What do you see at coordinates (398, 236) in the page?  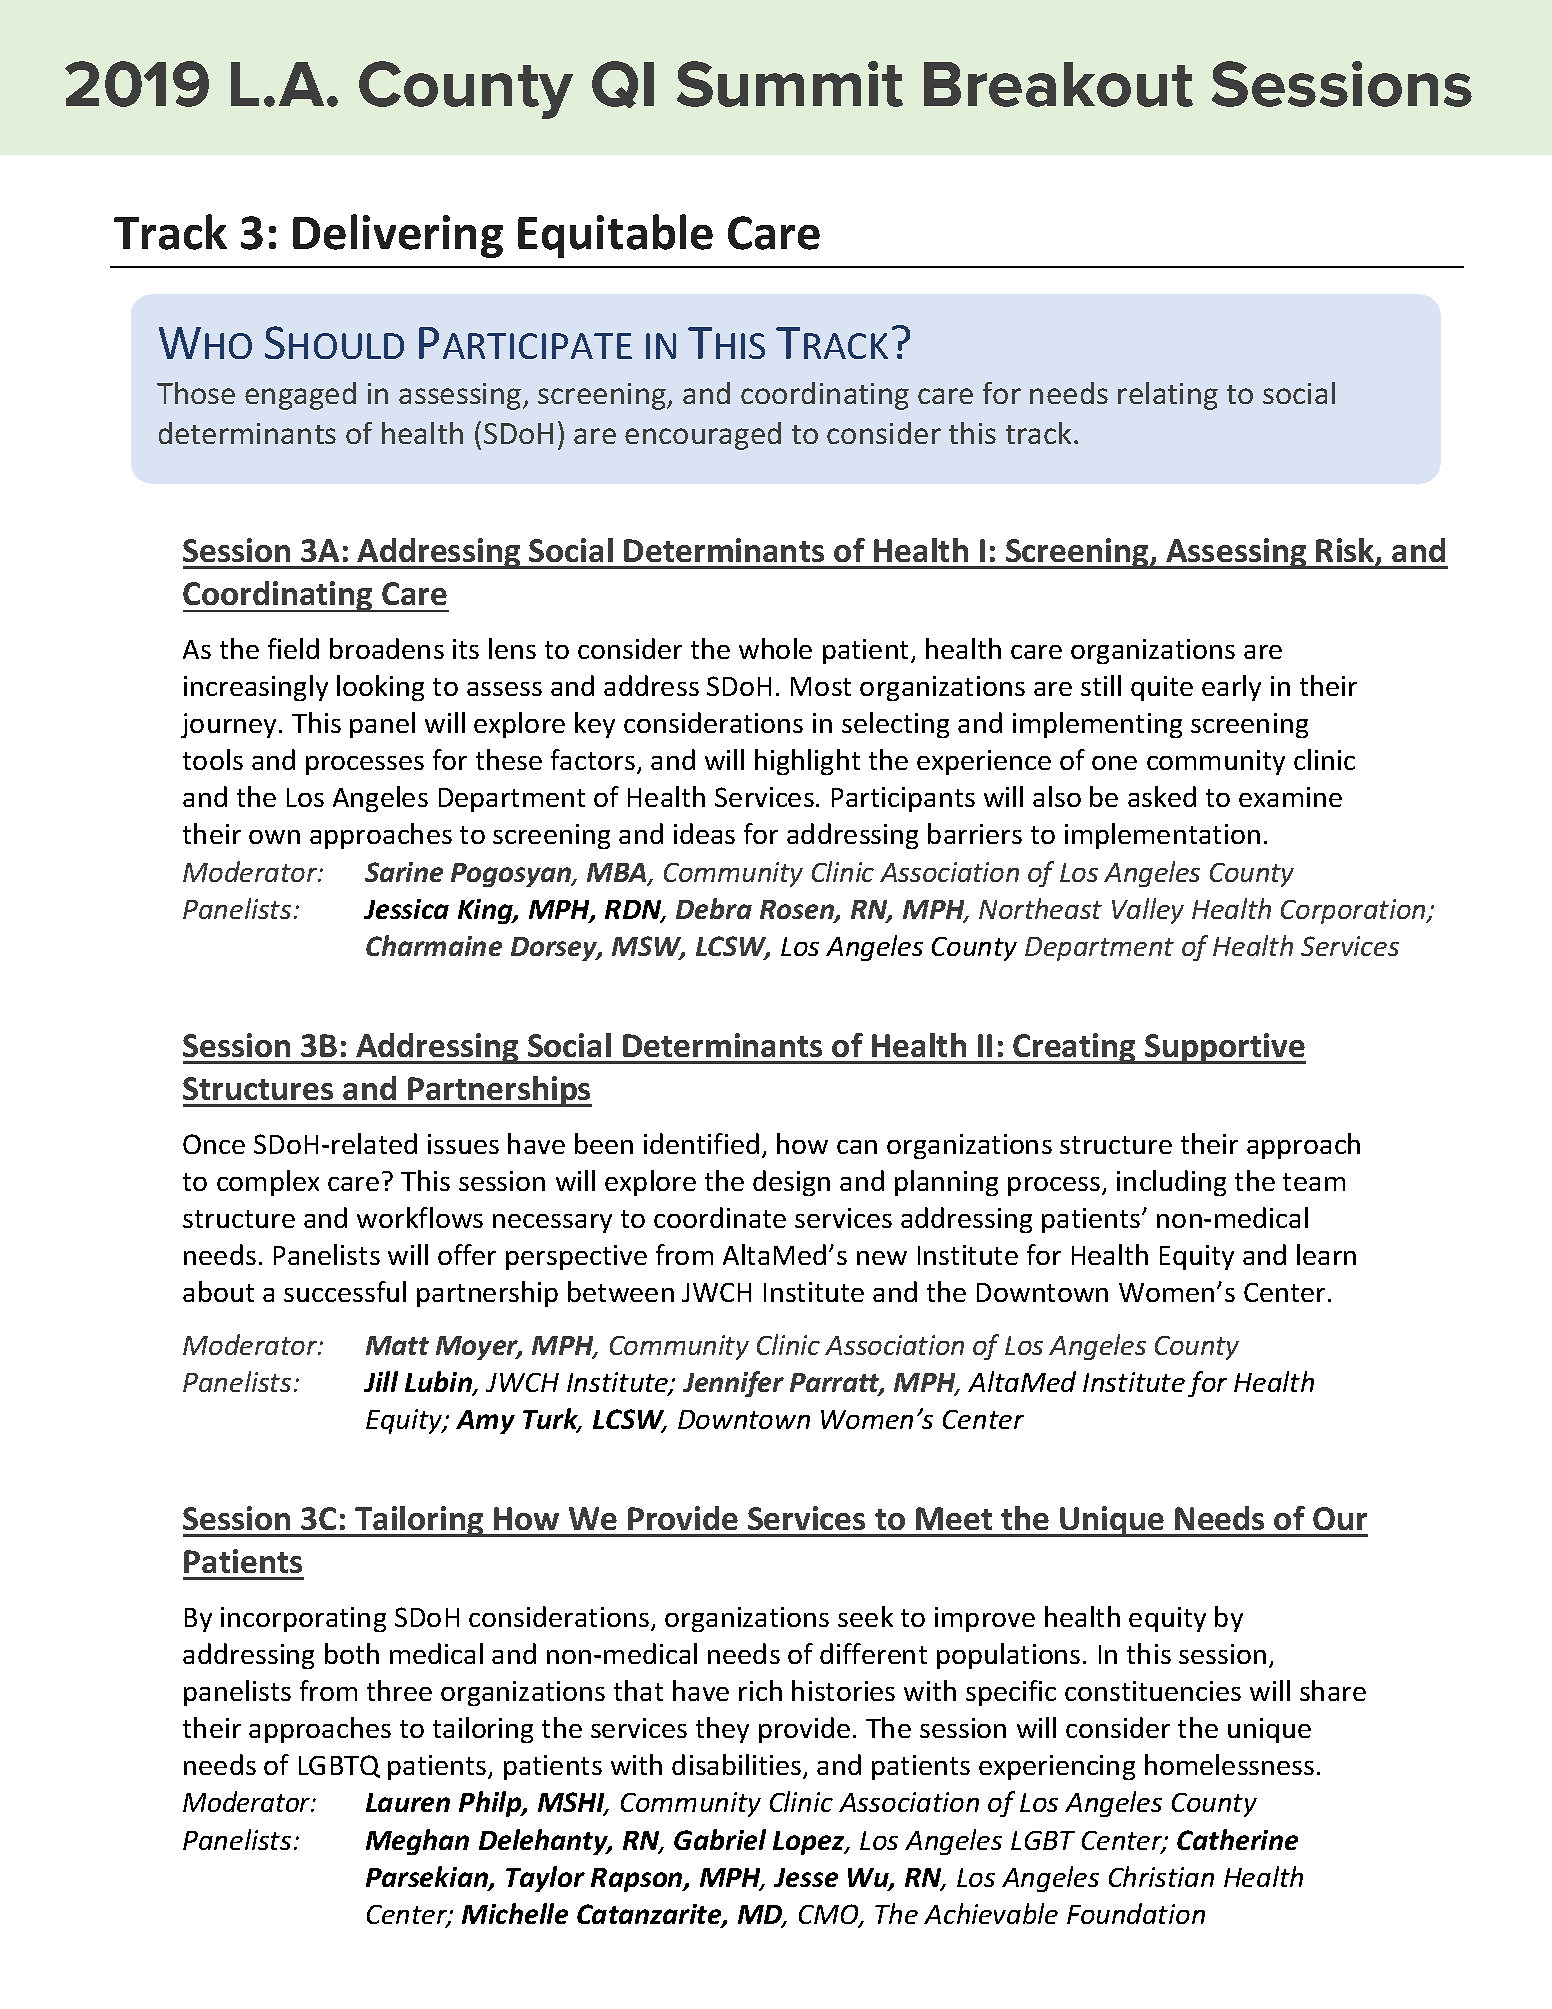 I see `Delivering` at bounding box center [398, 236].
